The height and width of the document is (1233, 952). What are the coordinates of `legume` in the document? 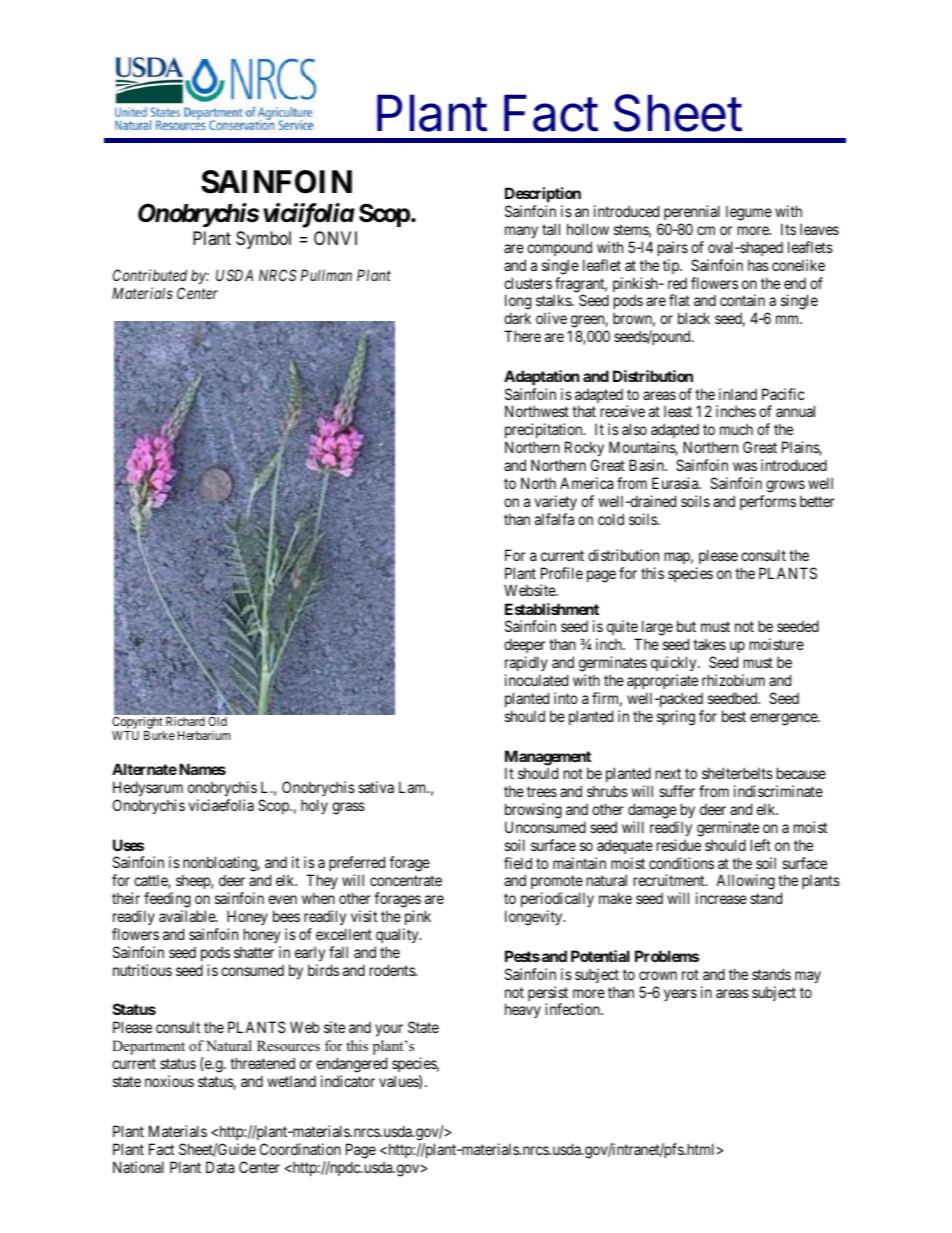 It's located at (749, 213).
